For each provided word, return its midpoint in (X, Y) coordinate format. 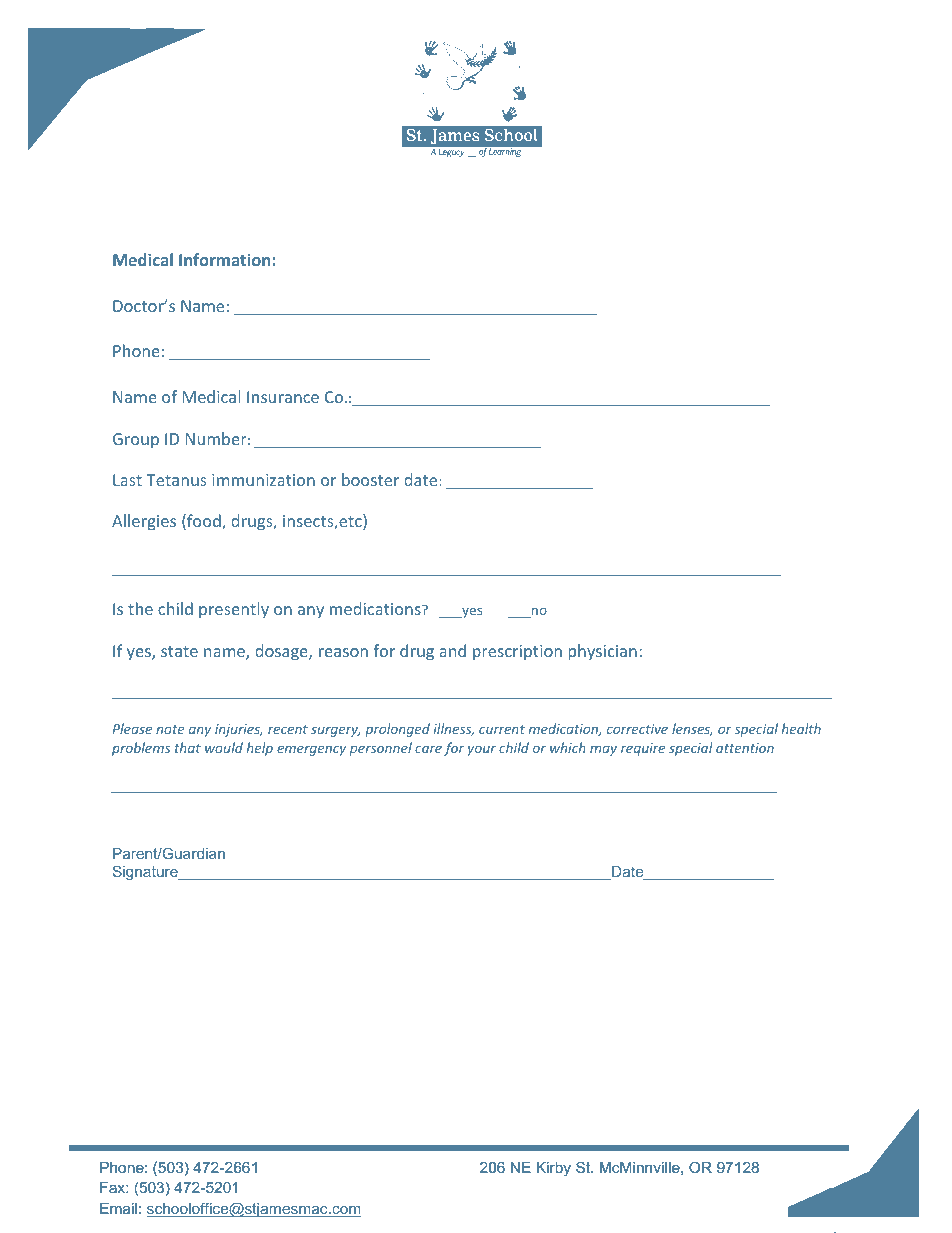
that (188, 747)
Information (226, 259)
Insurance (283, 397)
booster (370, 479)
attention (745, 748)
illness (454, 729)
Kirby (554, 1169)
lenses (692, 729)
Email (118, 1208)
